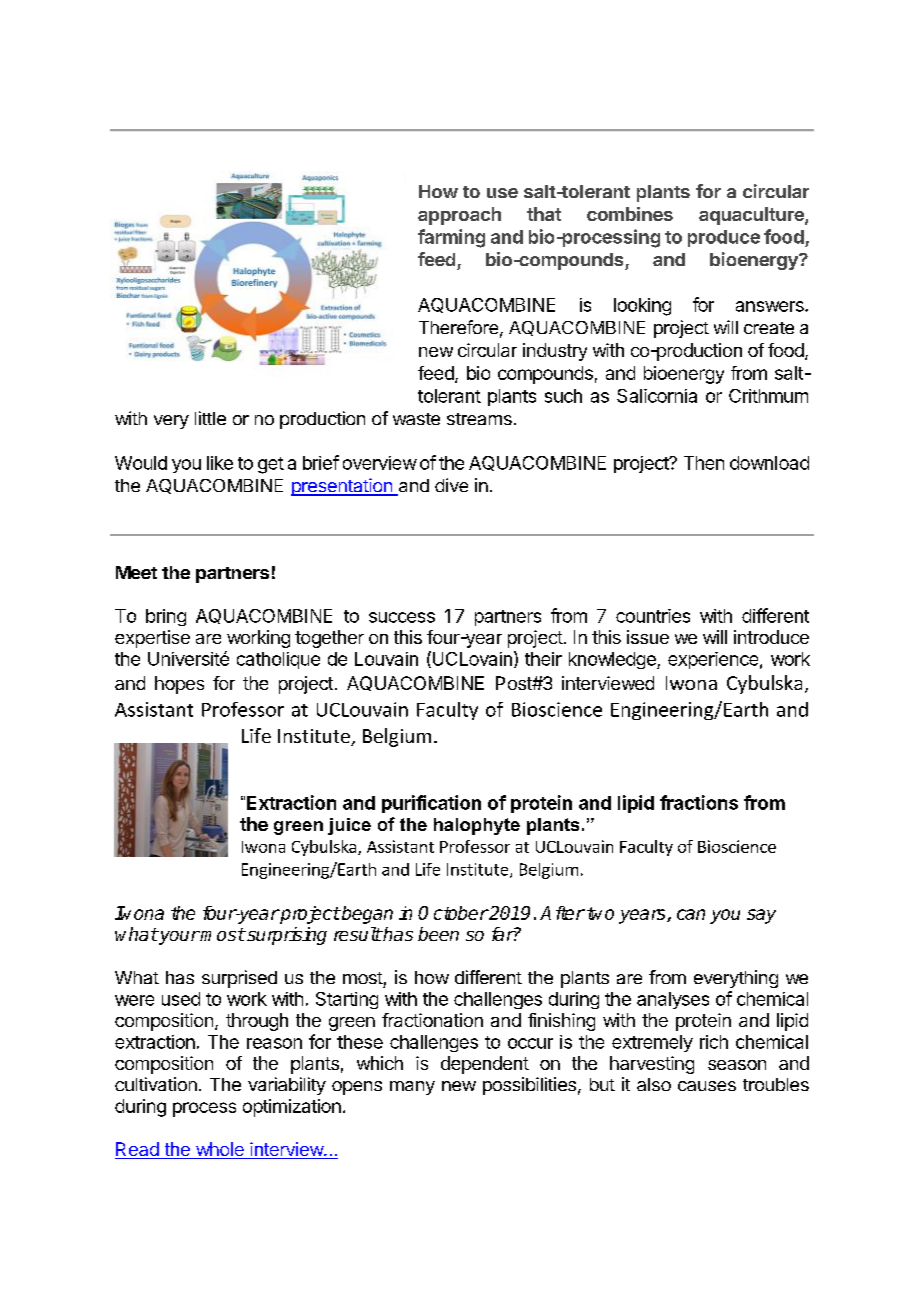  I want to click on many, so click(412, 1088).
